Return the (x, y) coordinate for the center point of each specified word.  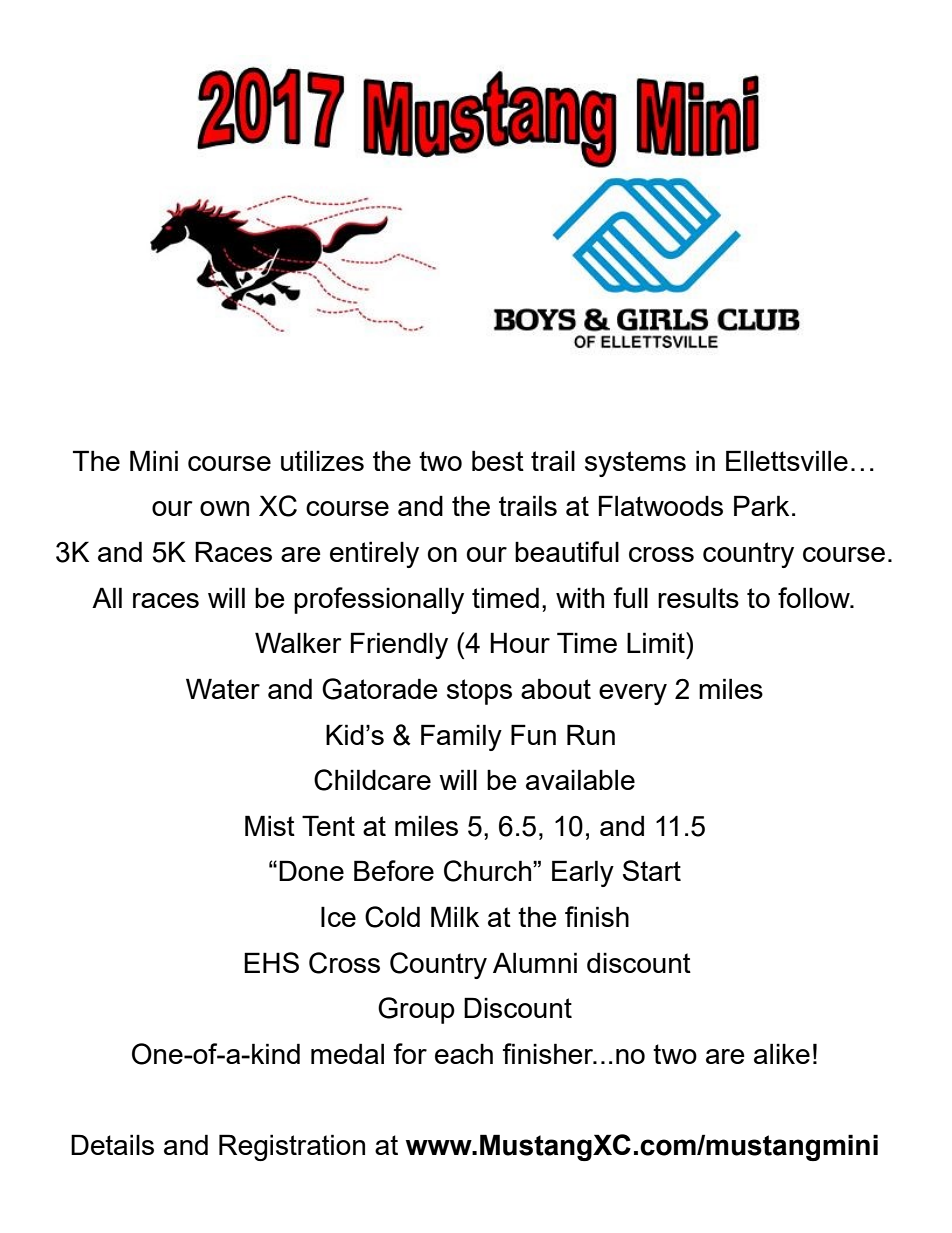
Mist (270, 825)
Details (112, 1144)
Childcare (372, 780)
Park (761, 505)
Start (652, 870)
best (498, 460)
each (464, 1053)
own (224, 508)
